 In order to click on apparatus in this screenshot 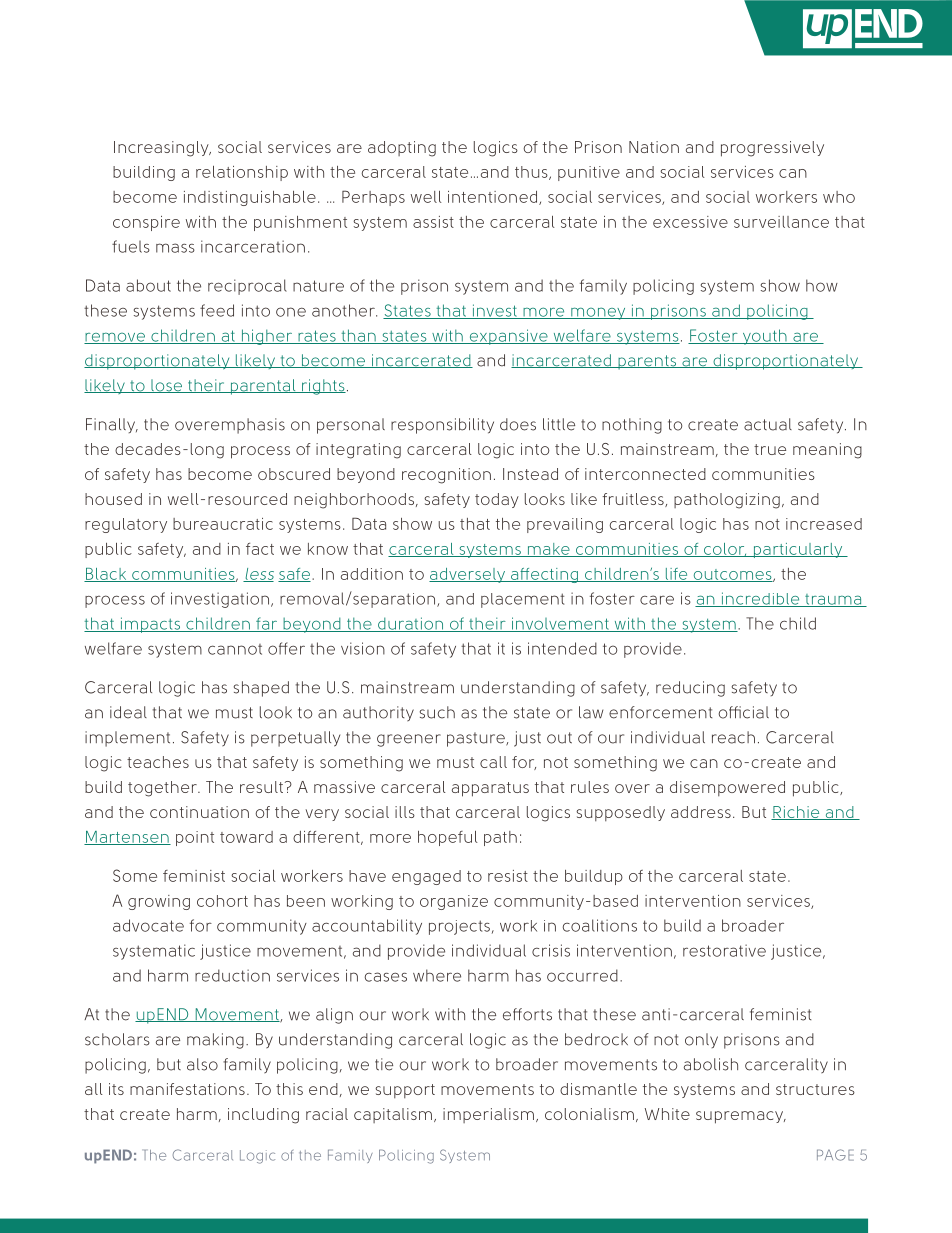, I will do `click(490, 789)`.
